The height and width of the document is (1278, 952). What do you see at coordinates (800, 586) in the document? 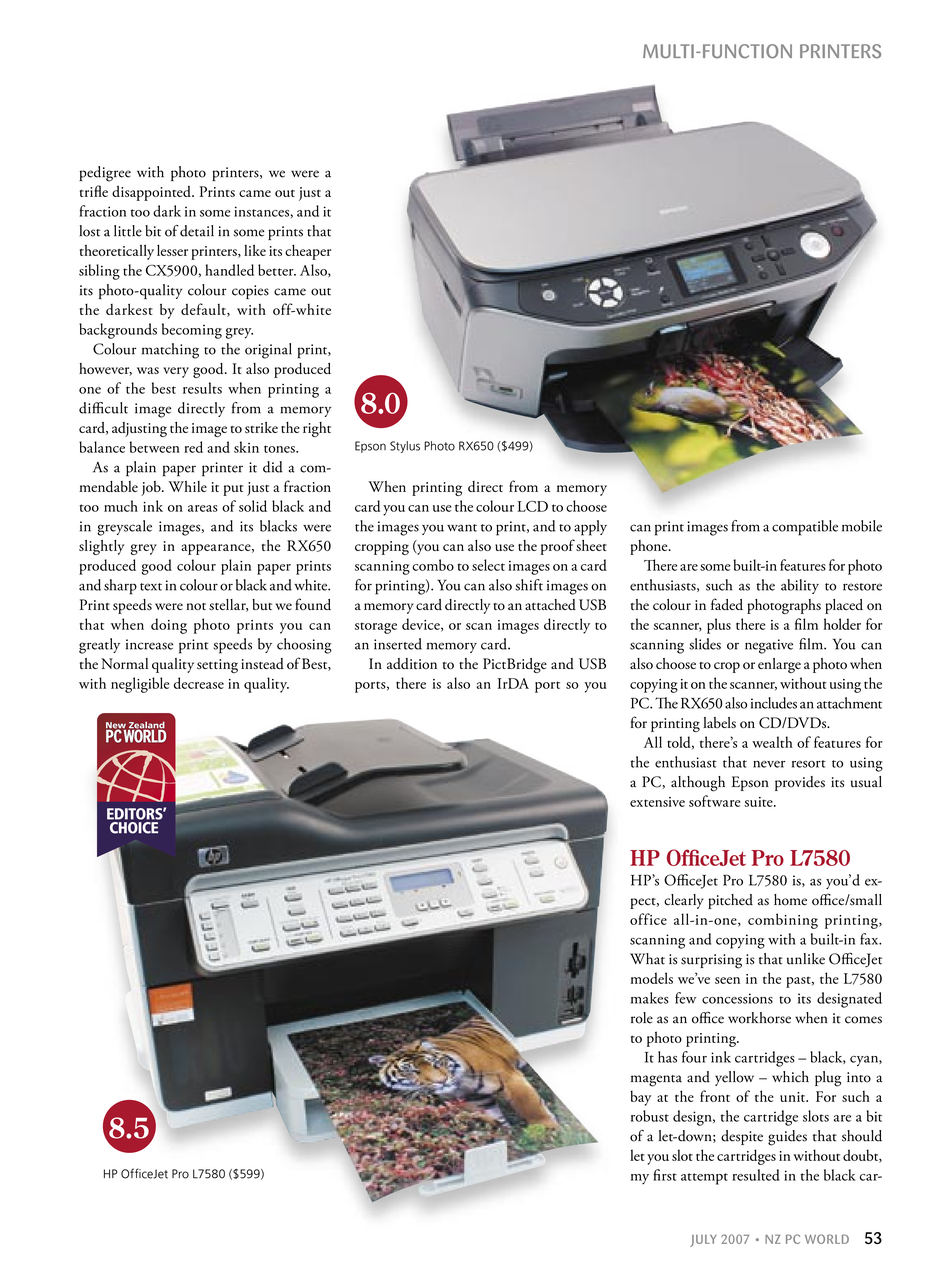
I see `ability` at bounding box center [800, 586].
